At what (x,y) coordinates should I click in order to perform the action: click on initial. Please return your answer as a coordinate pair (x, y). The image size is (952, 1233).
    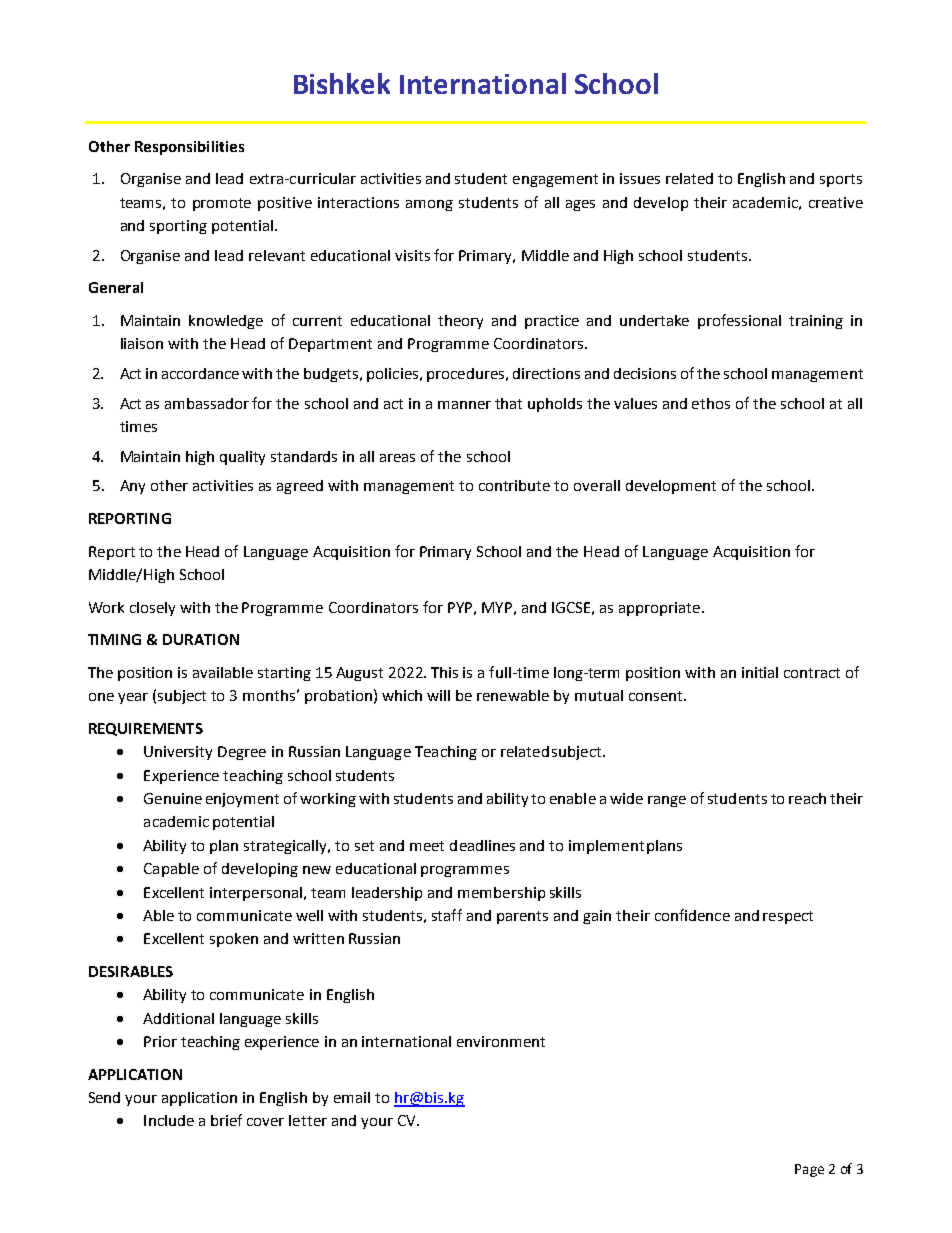
    Looking at the image, I should click on (760, 672).
